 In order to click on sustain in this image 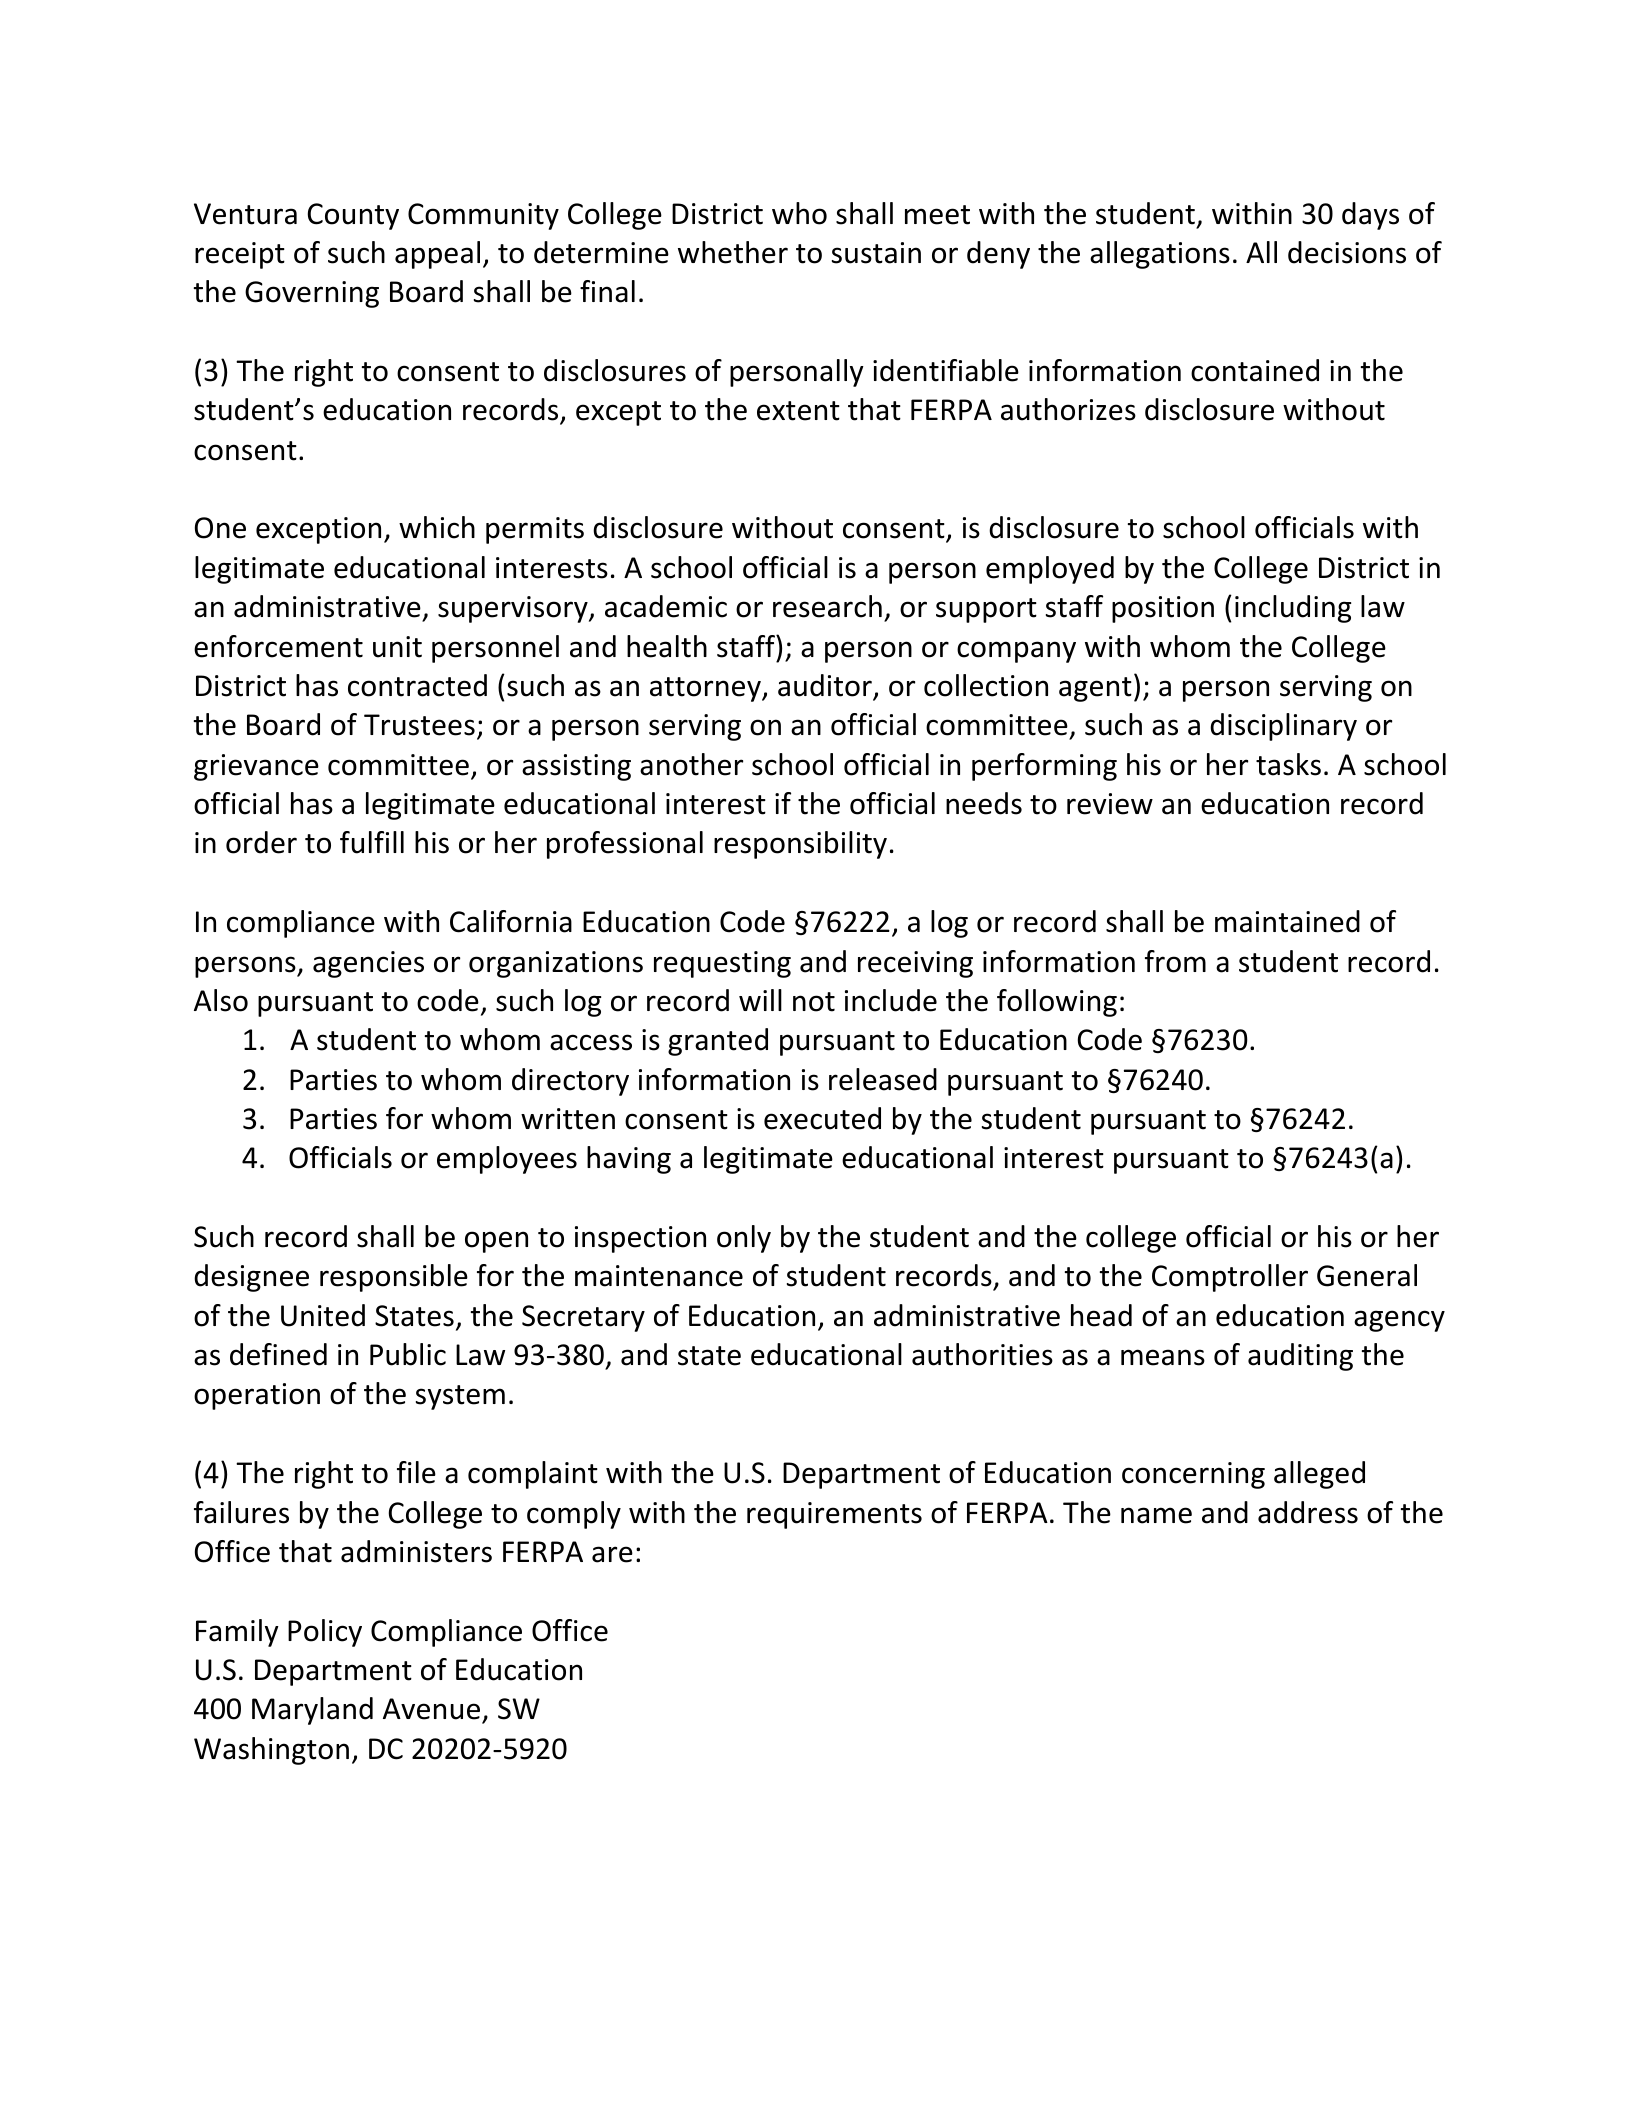, I will do `click(876, 253)`.
